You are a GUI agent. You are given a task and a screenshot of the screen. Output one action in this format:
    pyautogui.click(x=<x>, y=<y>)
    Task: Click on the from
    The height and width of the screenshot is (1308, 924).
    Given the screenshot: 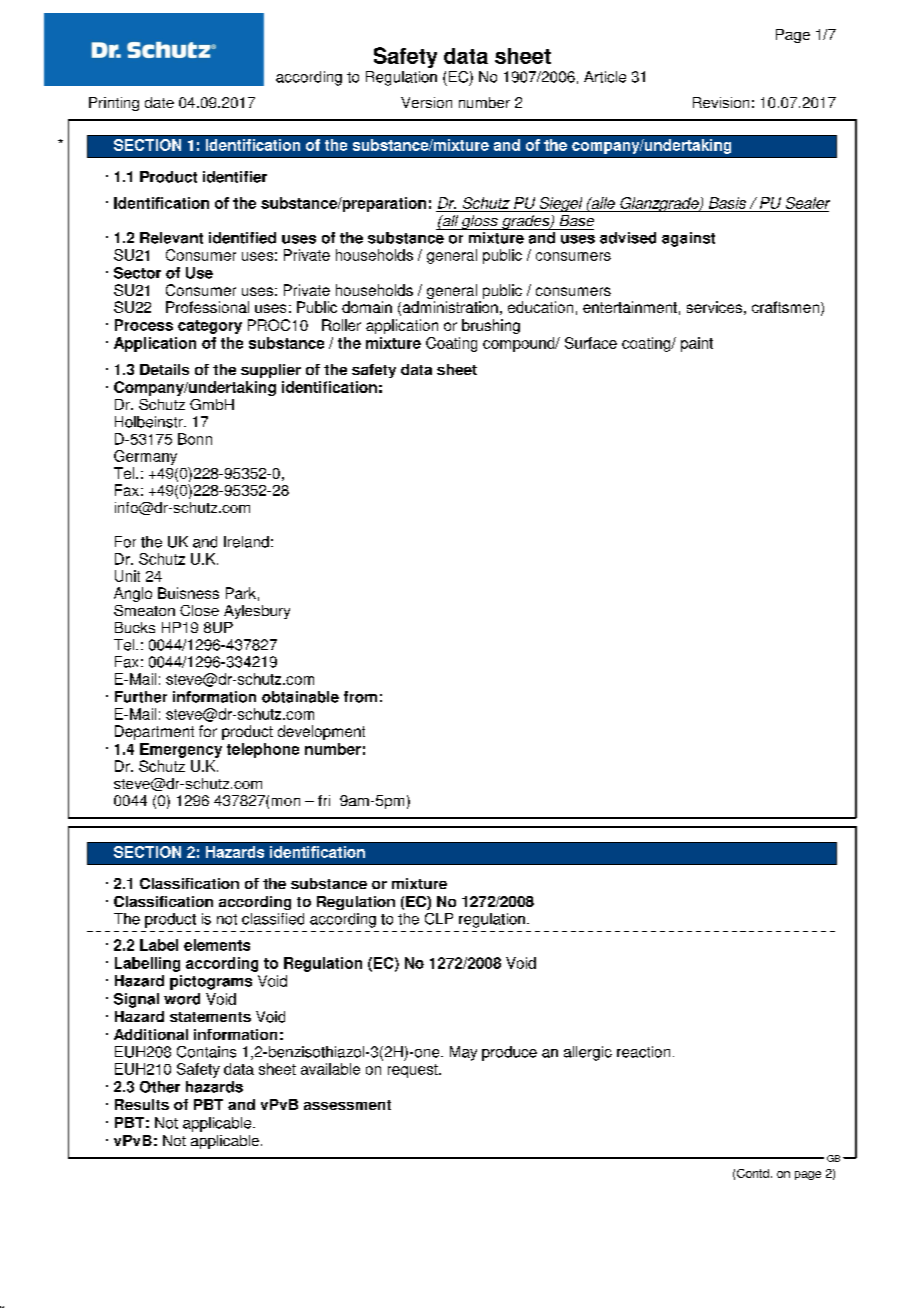 What is the action you would take?
    pyautogui.click(x=360, y=697)
